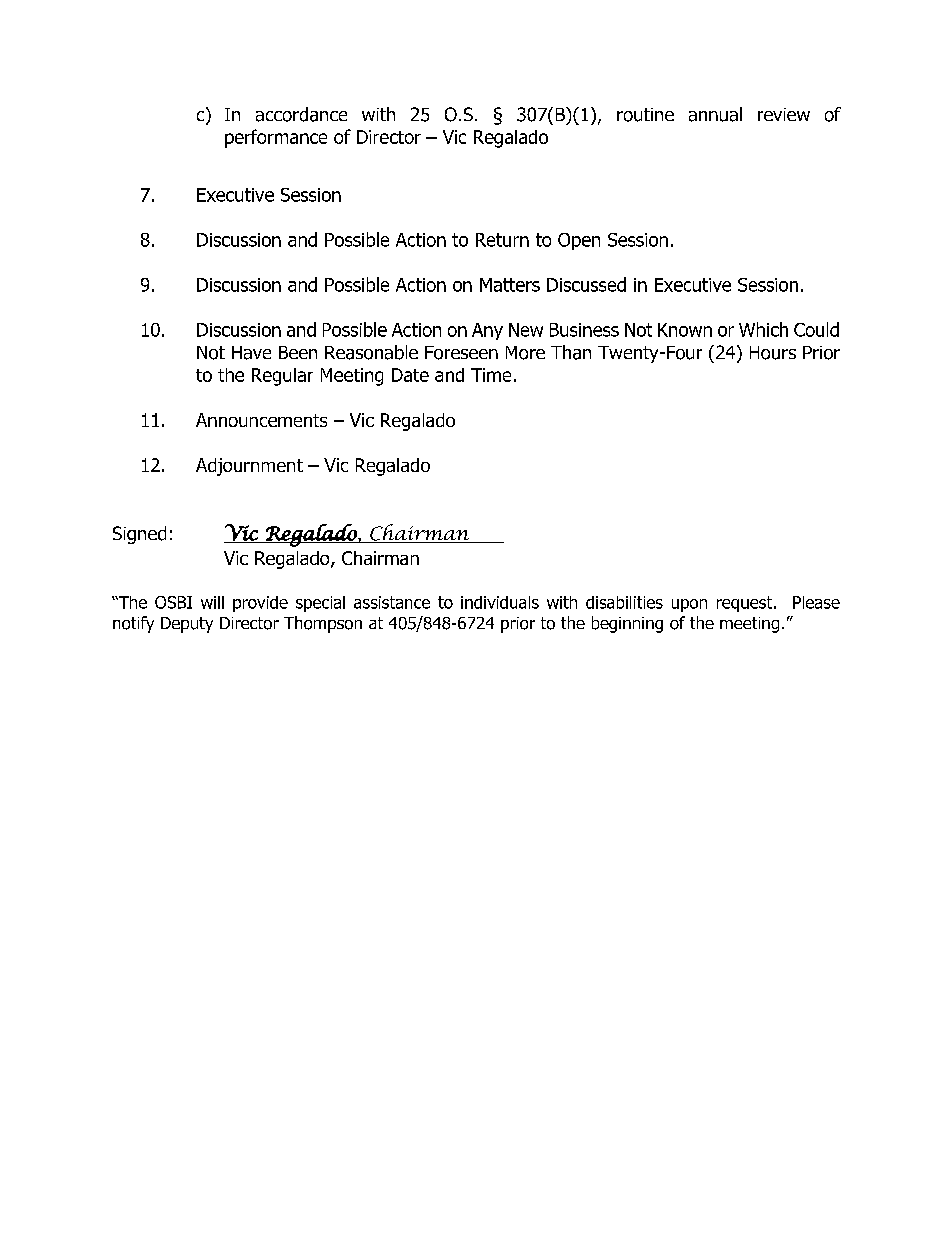 The height and width of the screenshot is (1233, 952). I want to click on annual, so click(715, 114).
